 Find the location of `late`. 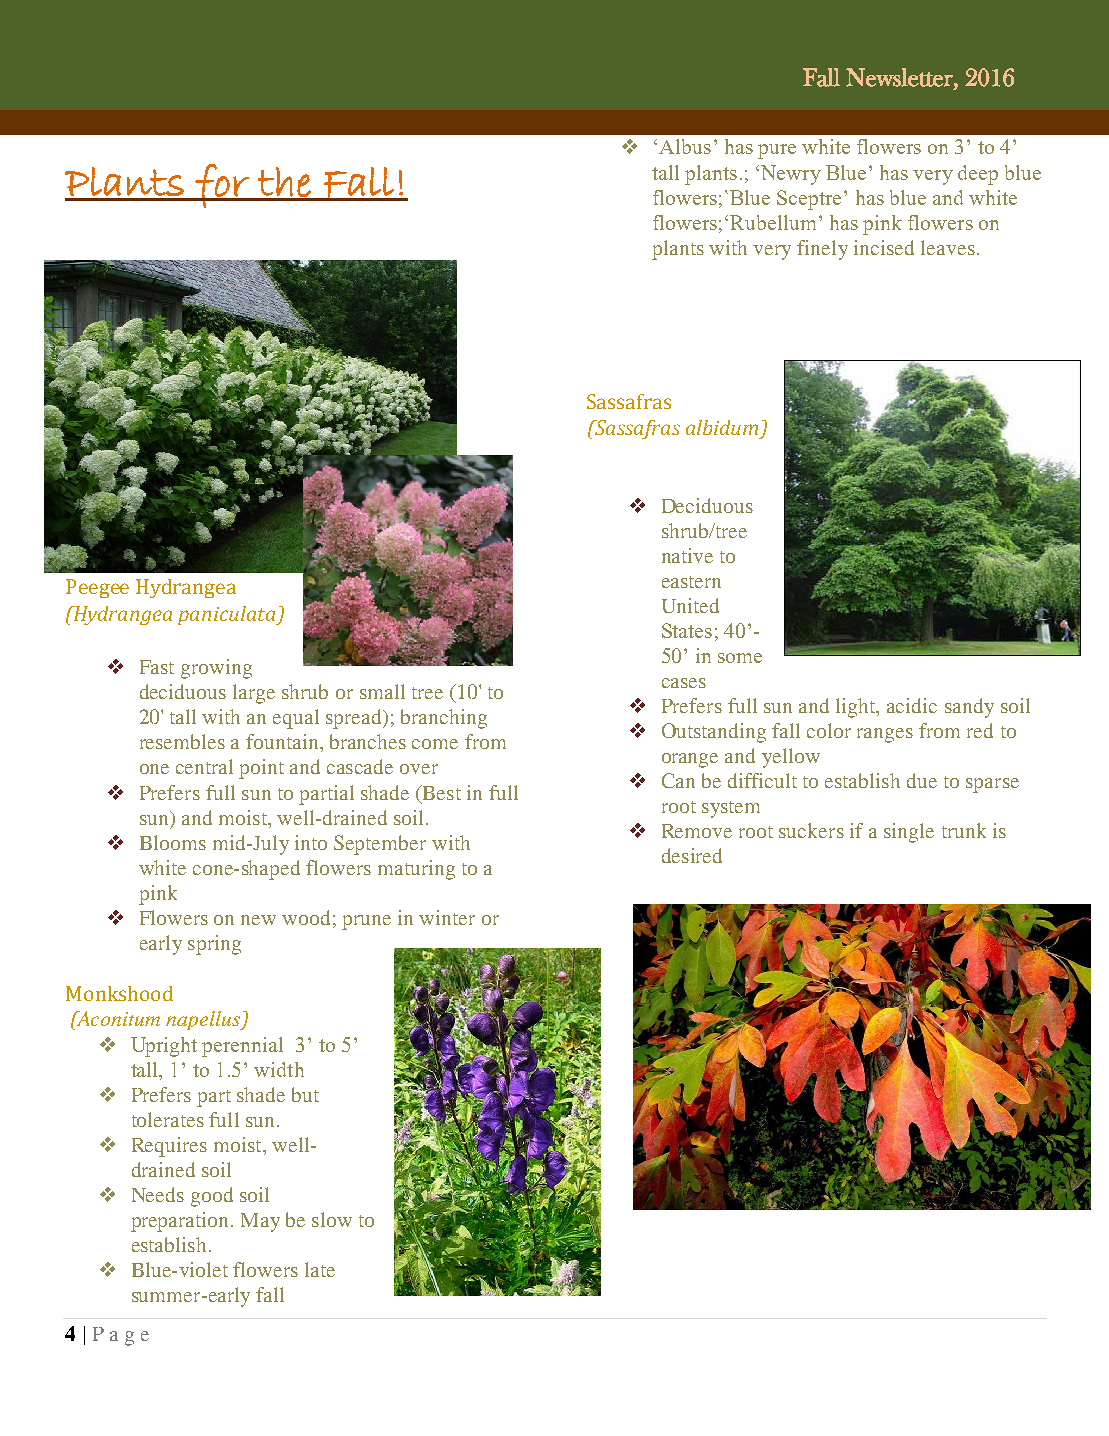

late is located at coordinates (320, 1269).
